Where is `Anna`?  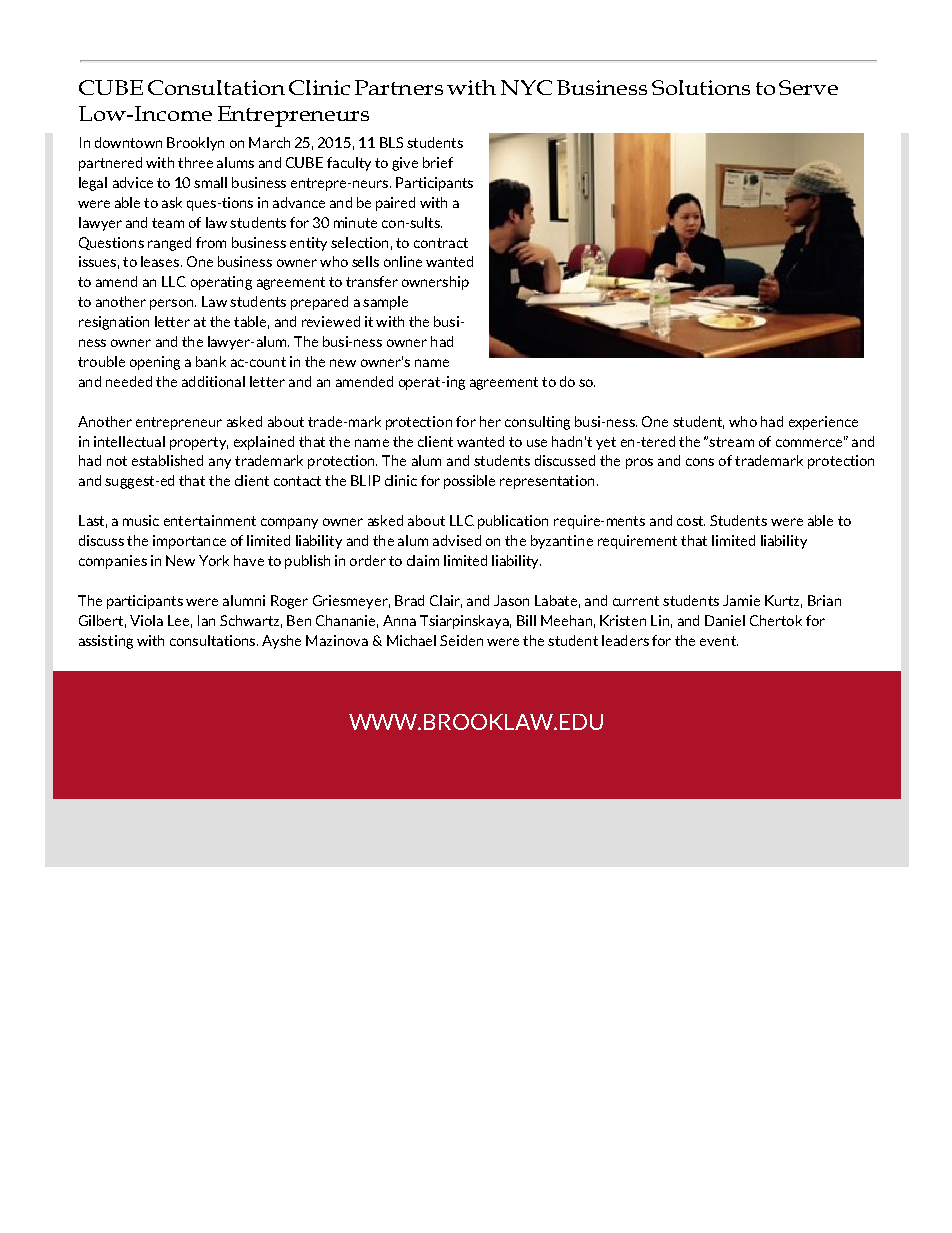
Anna is located at coordinates (399, 620).
